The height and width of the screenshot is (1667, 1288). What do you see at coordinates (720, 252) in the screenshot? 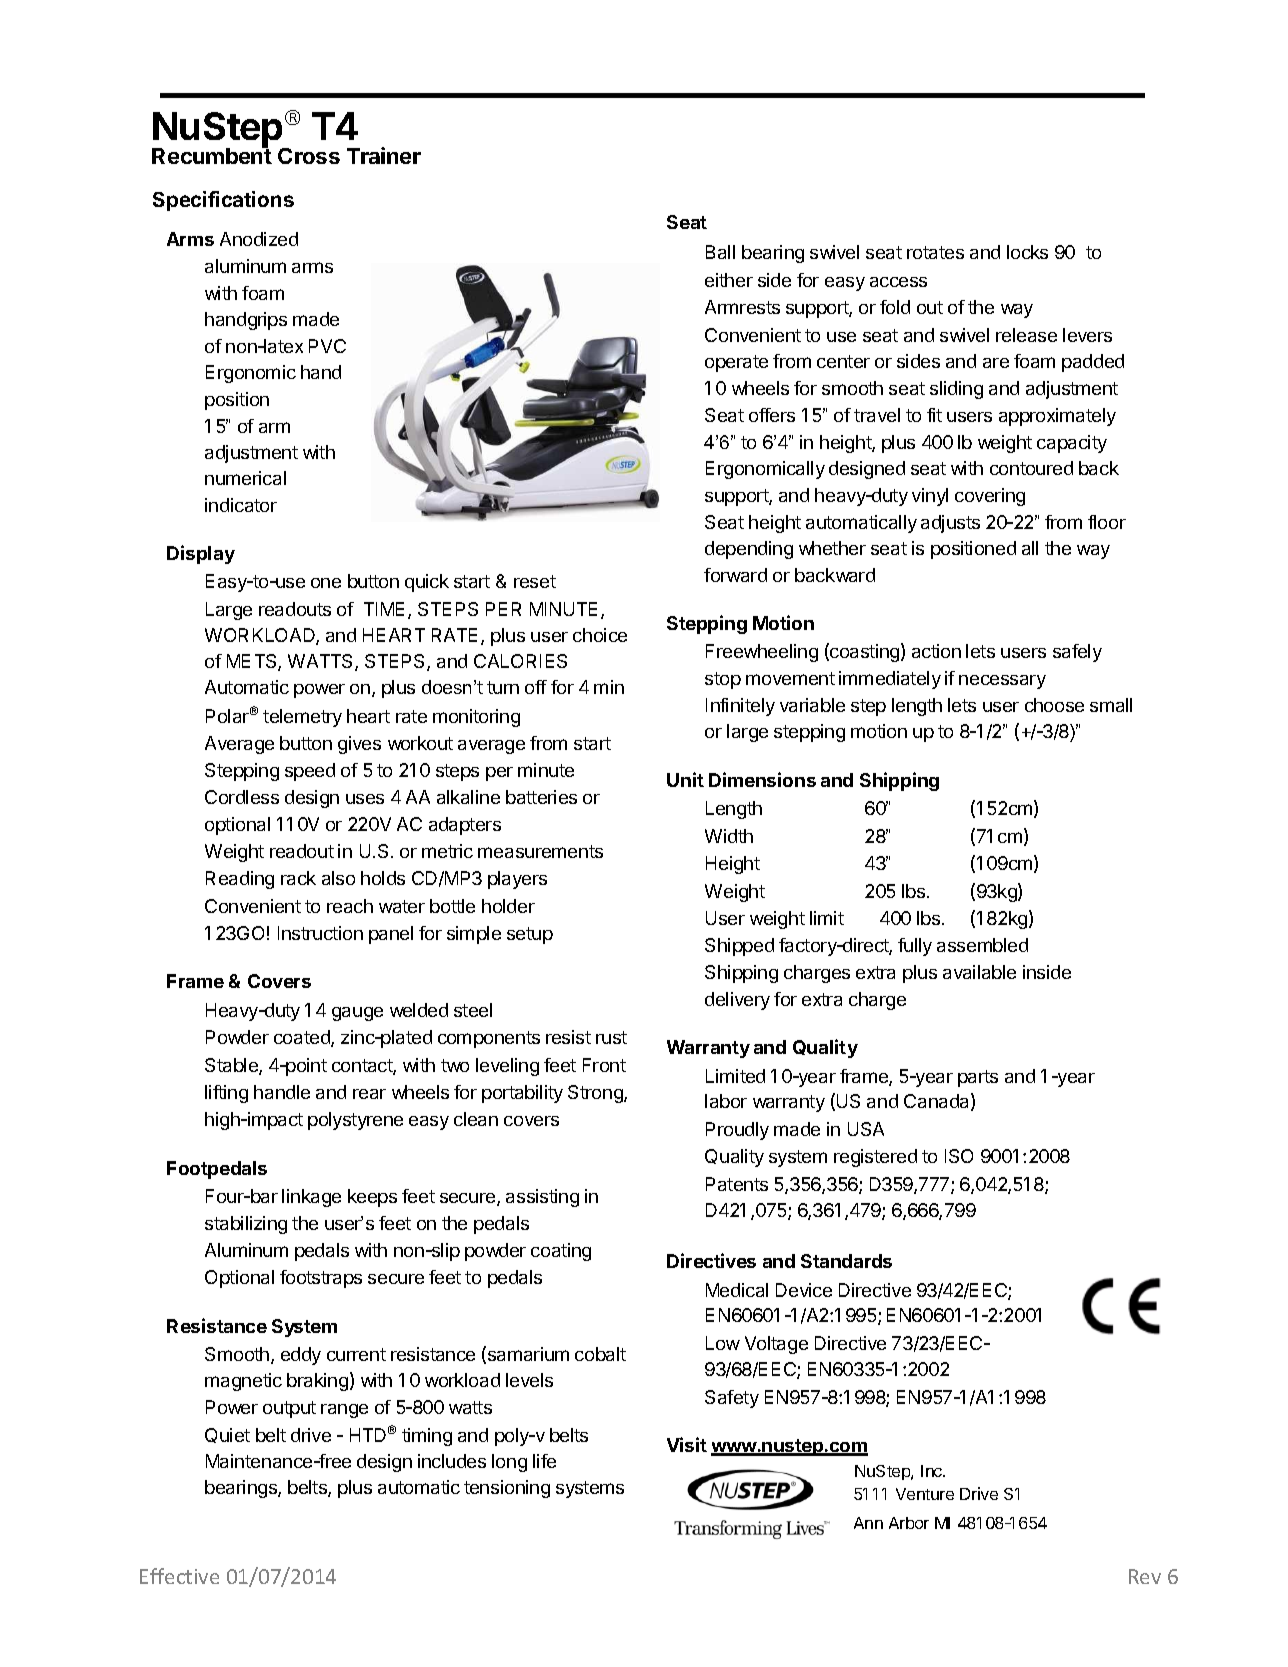
I see `Ball` at bounding box center [720, 252].
